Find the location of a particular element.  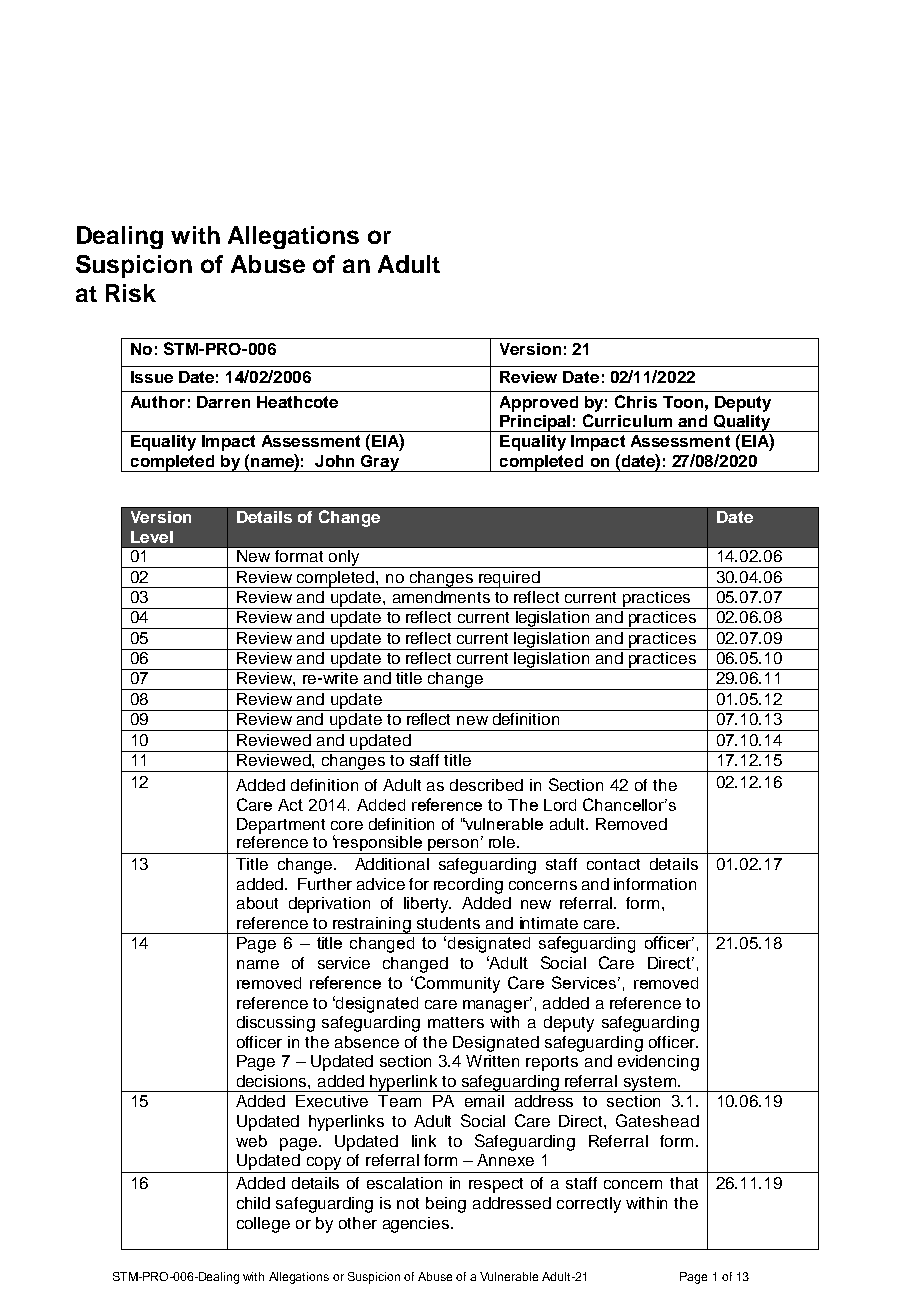

child is located at coordinates (253, 1203).
